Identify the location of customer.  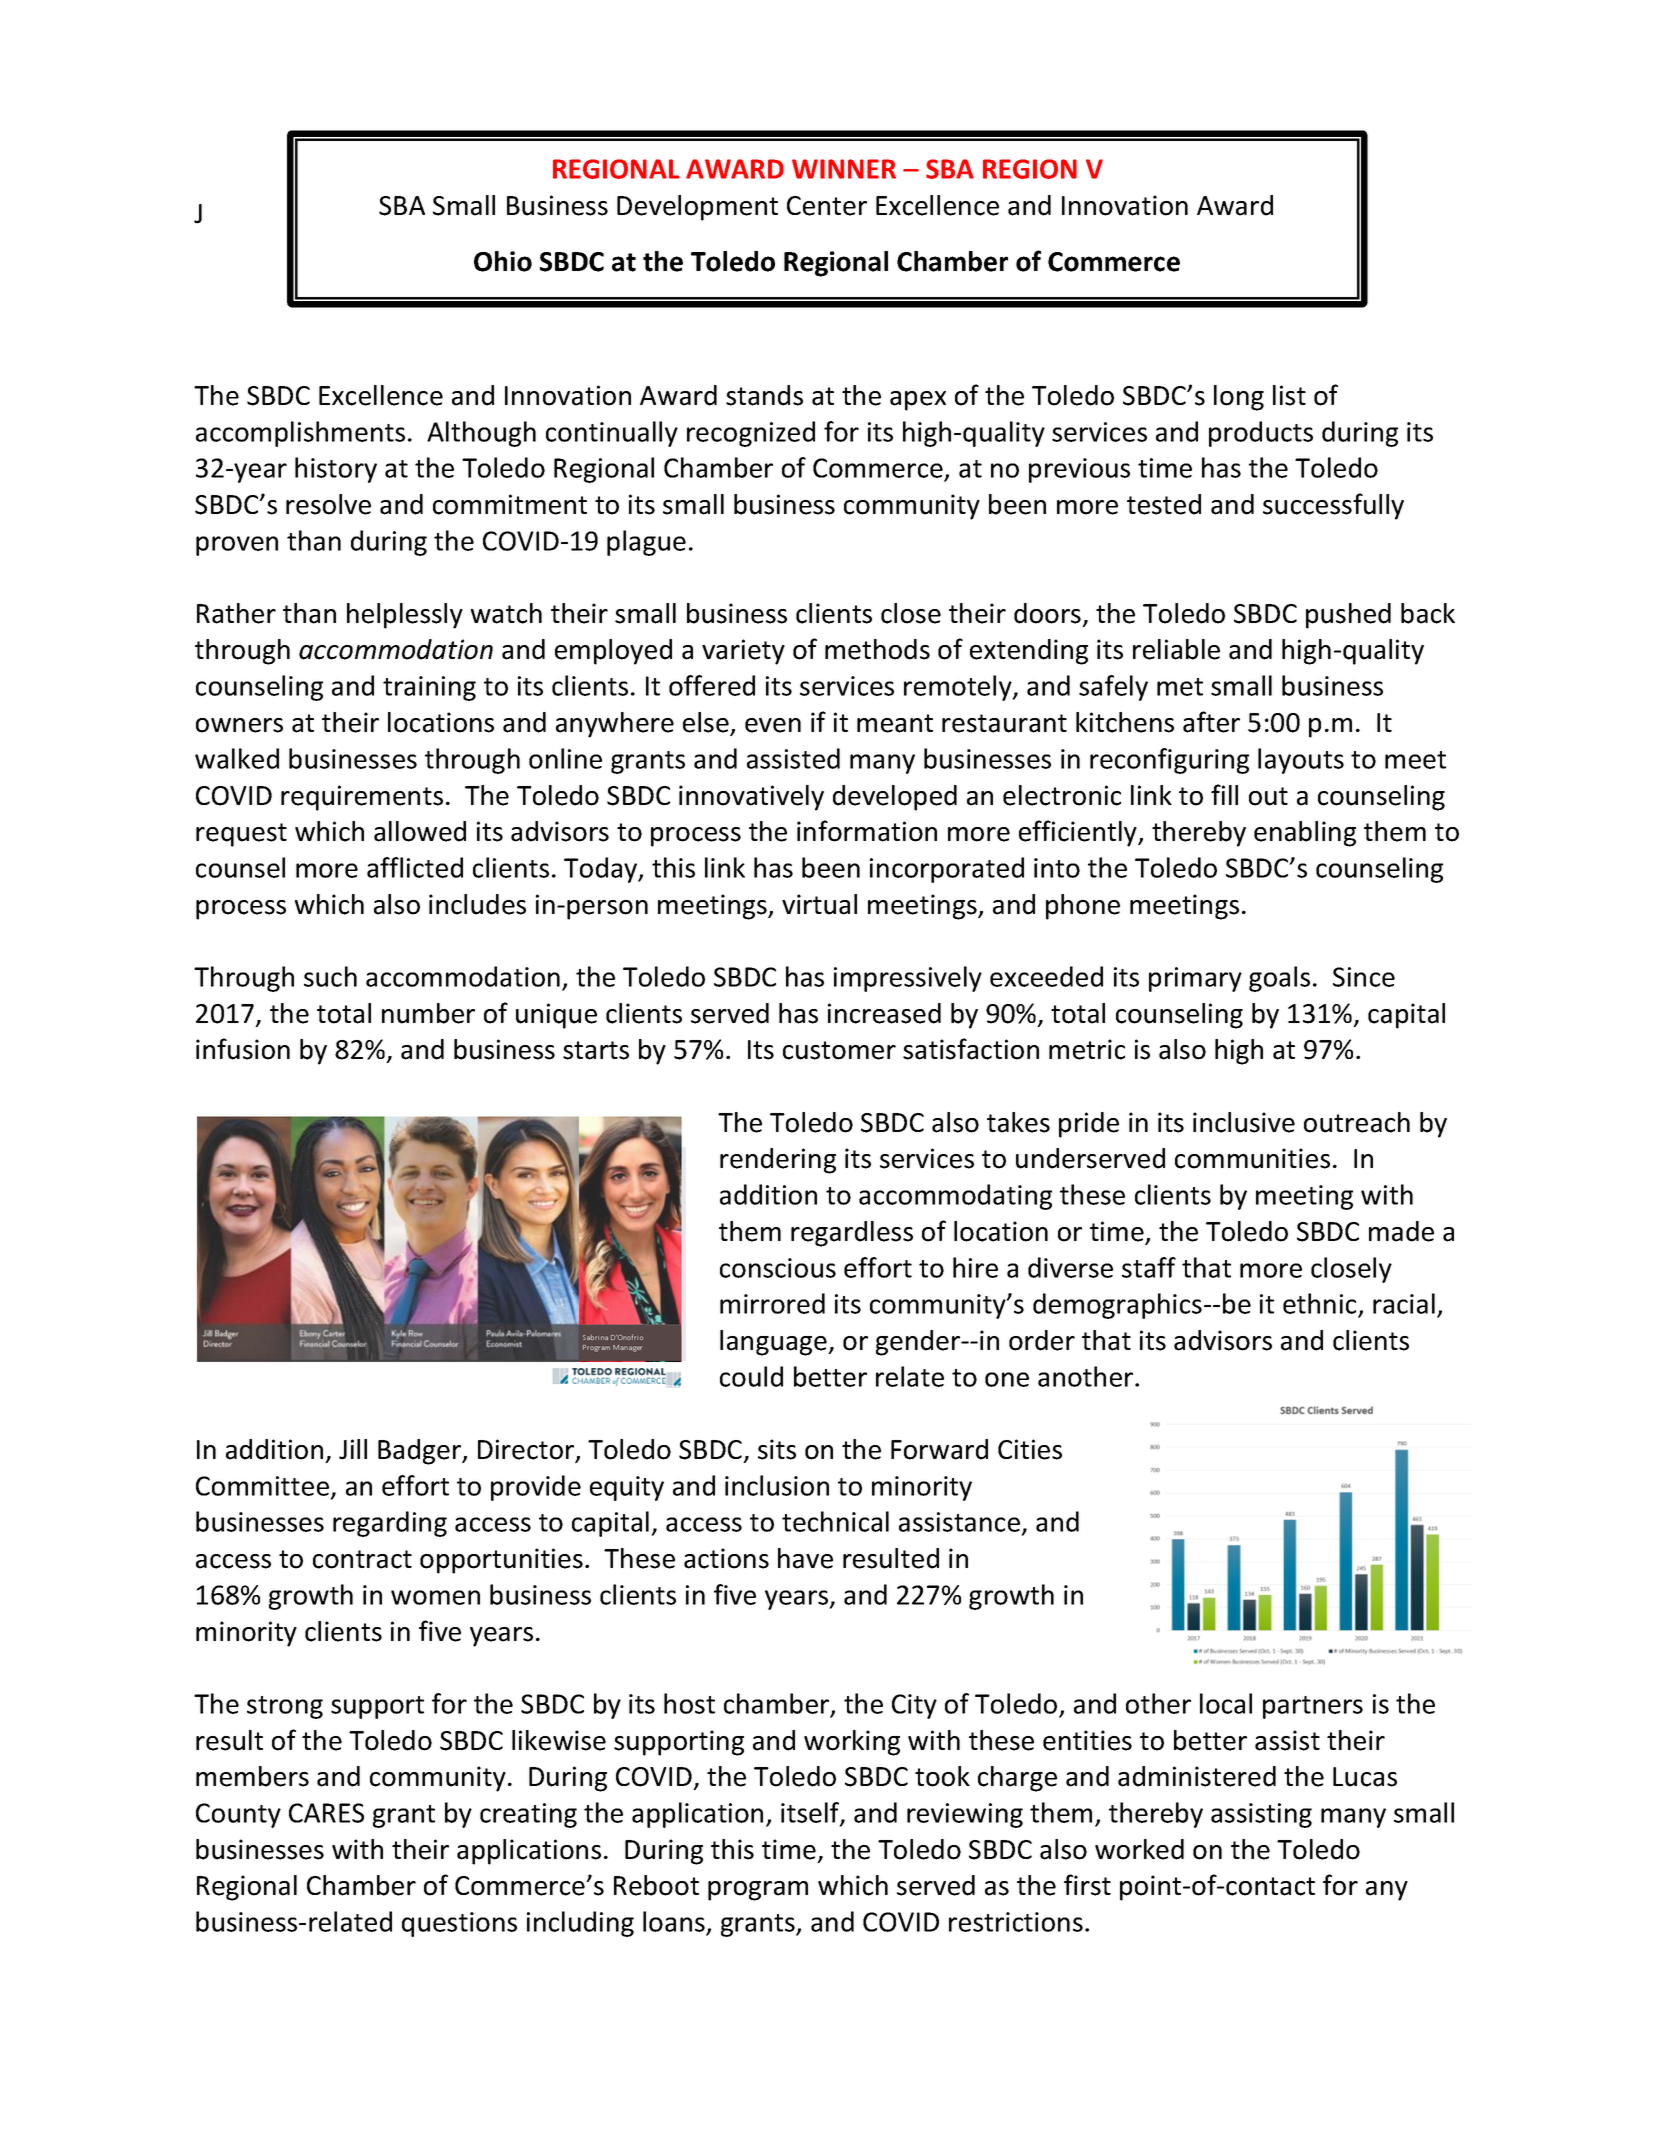
(839, 1050).
